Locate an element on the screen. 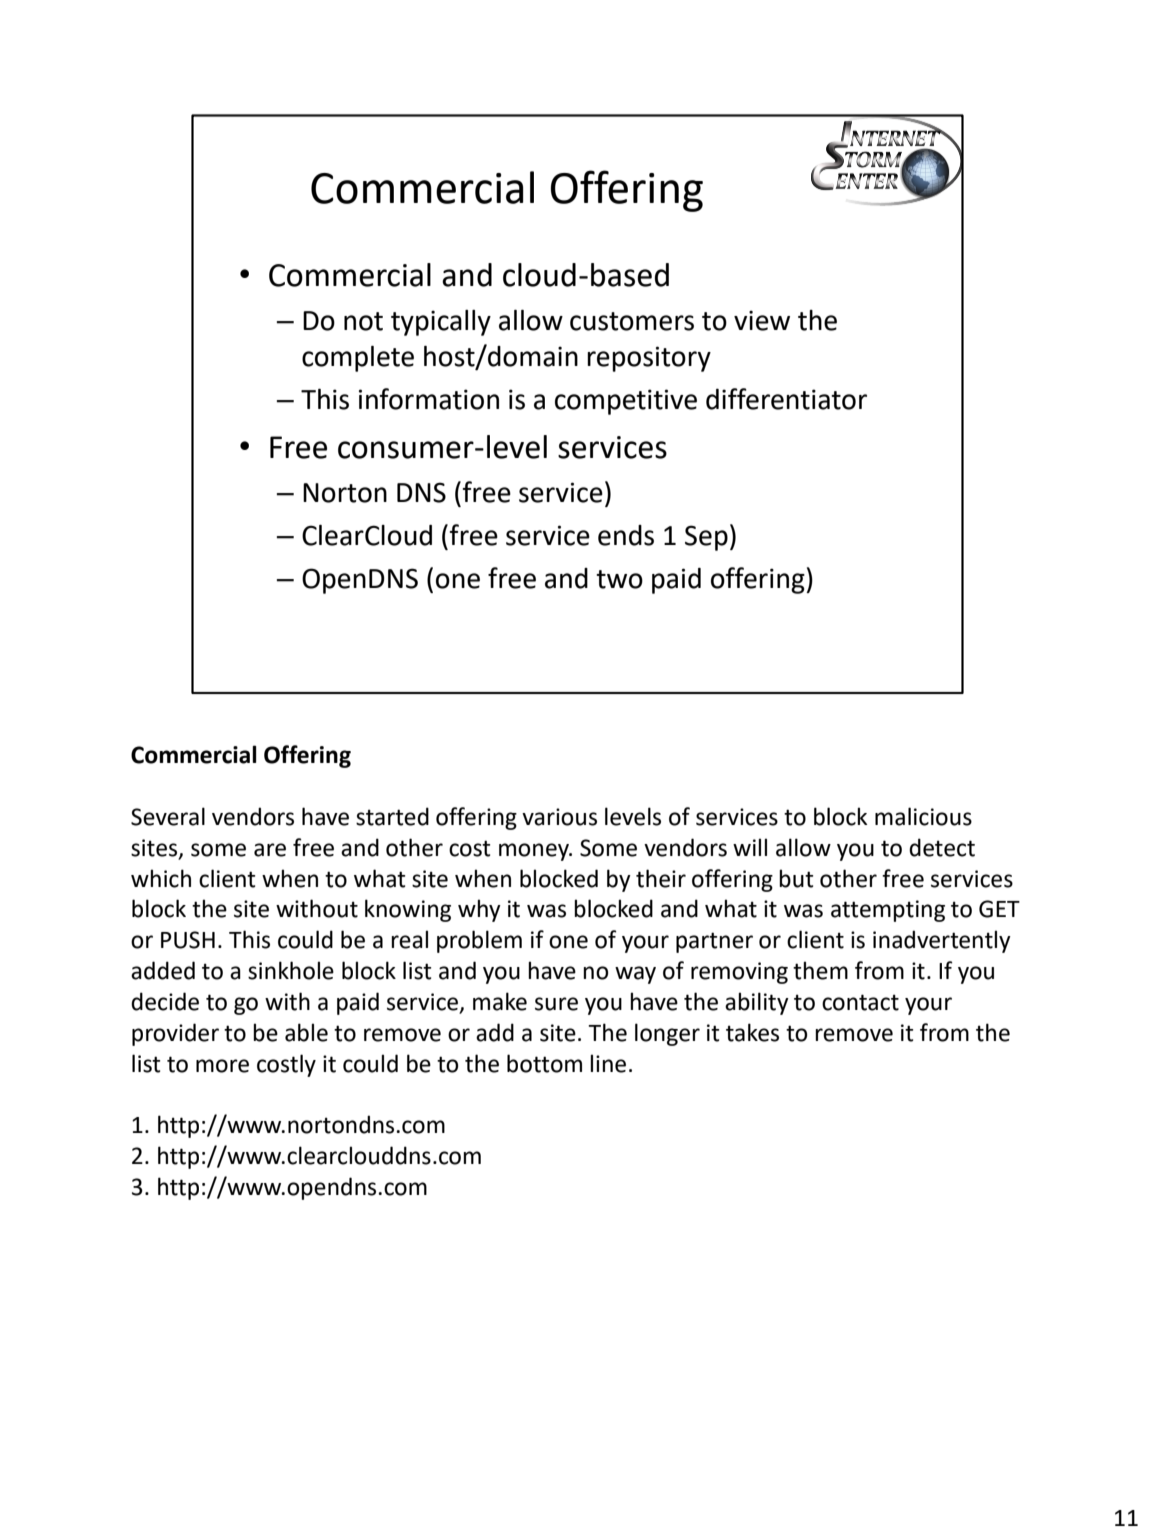 This screenshot has width=1155, height=1540. are is located at coordinates (270, 850).
